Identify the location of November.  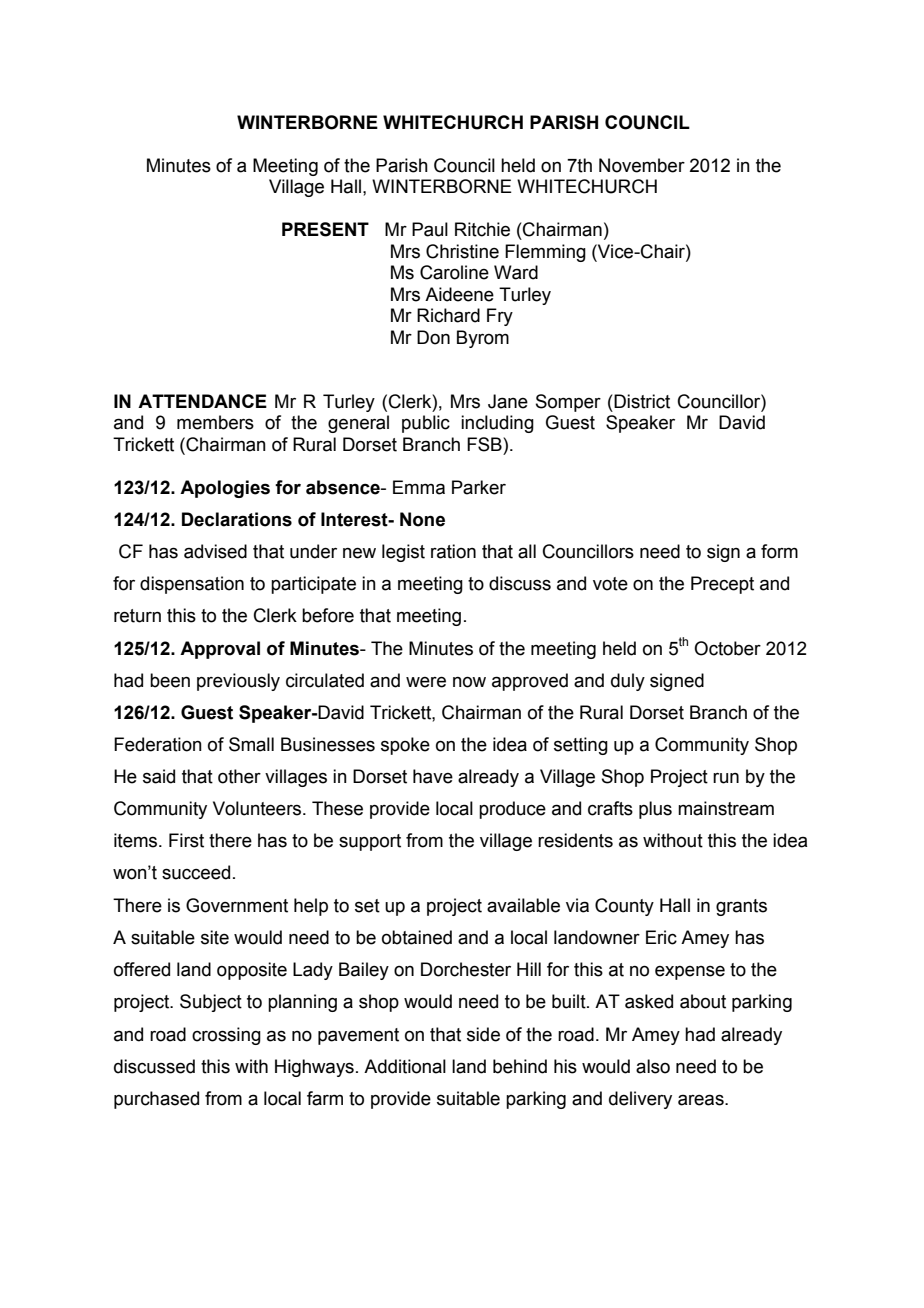
(642, 165).
